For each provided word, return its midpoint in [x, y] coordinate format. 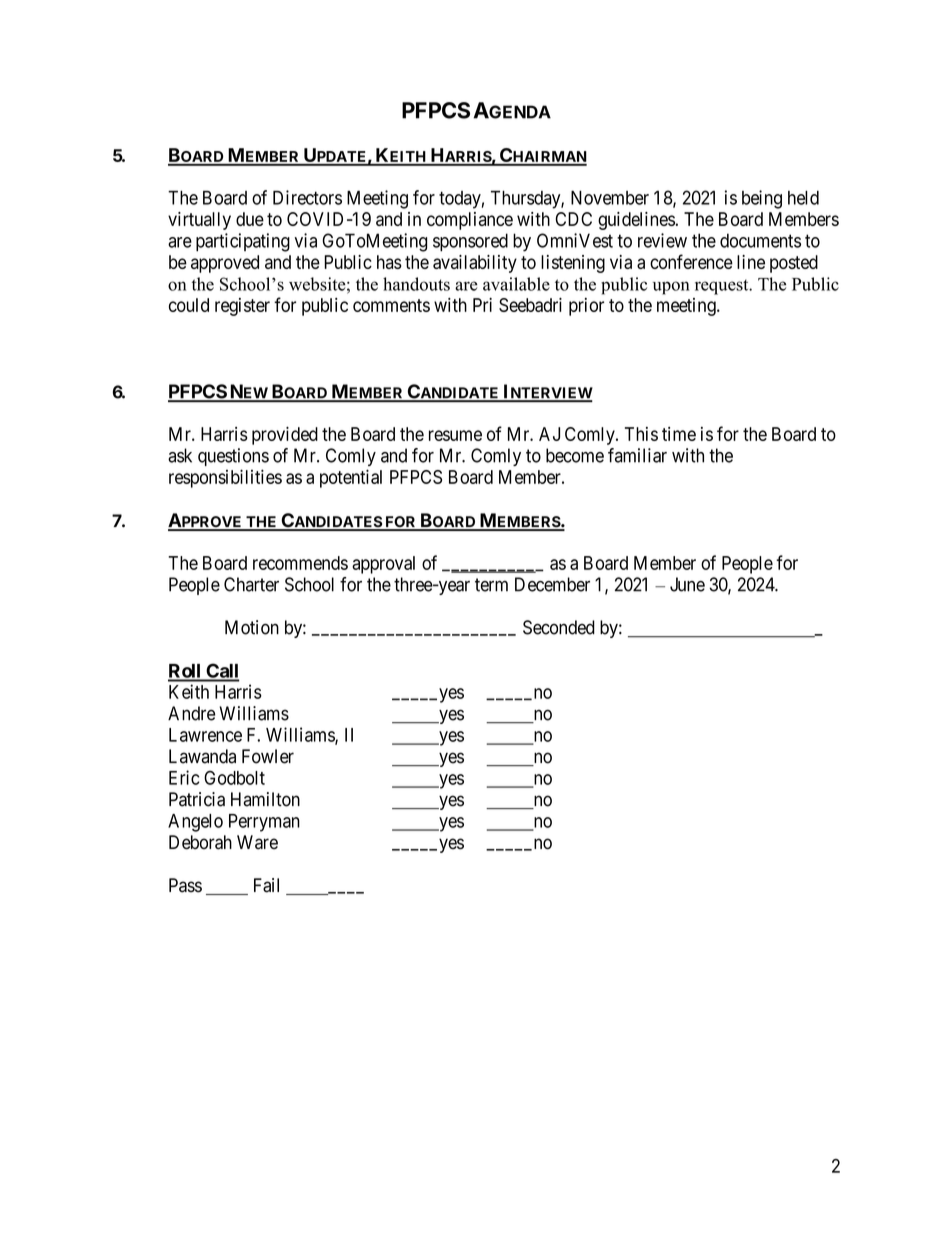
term [491, 585]
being [762, 199]
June [687, 584]
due [250, 219]
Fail [266, 885]
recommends [300, 563]
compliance [470, 221]
